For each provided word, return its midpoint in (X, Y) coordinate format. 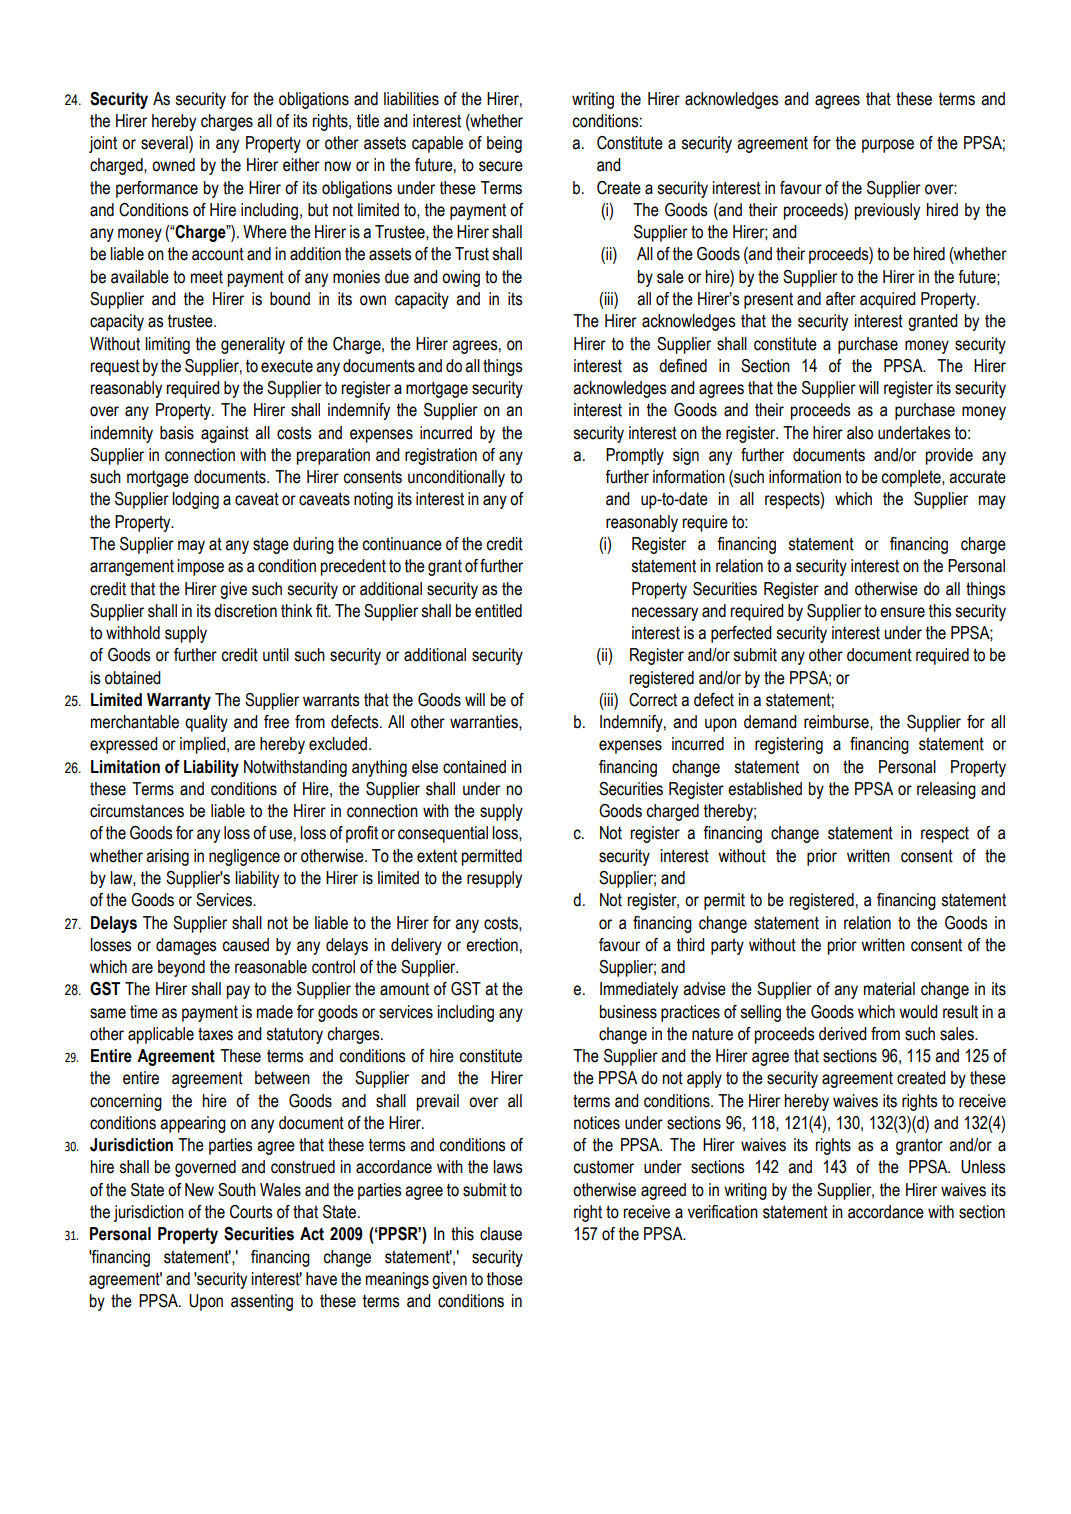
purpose (888, 146)
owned (173, 165)
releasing (946, 790)
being (504, 144)
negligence (244, 857)
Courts (251, 1212)
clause (501, 1234)
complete (912, 478)
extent (437, 856)
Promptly (635, 456)
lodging (195, 500)
